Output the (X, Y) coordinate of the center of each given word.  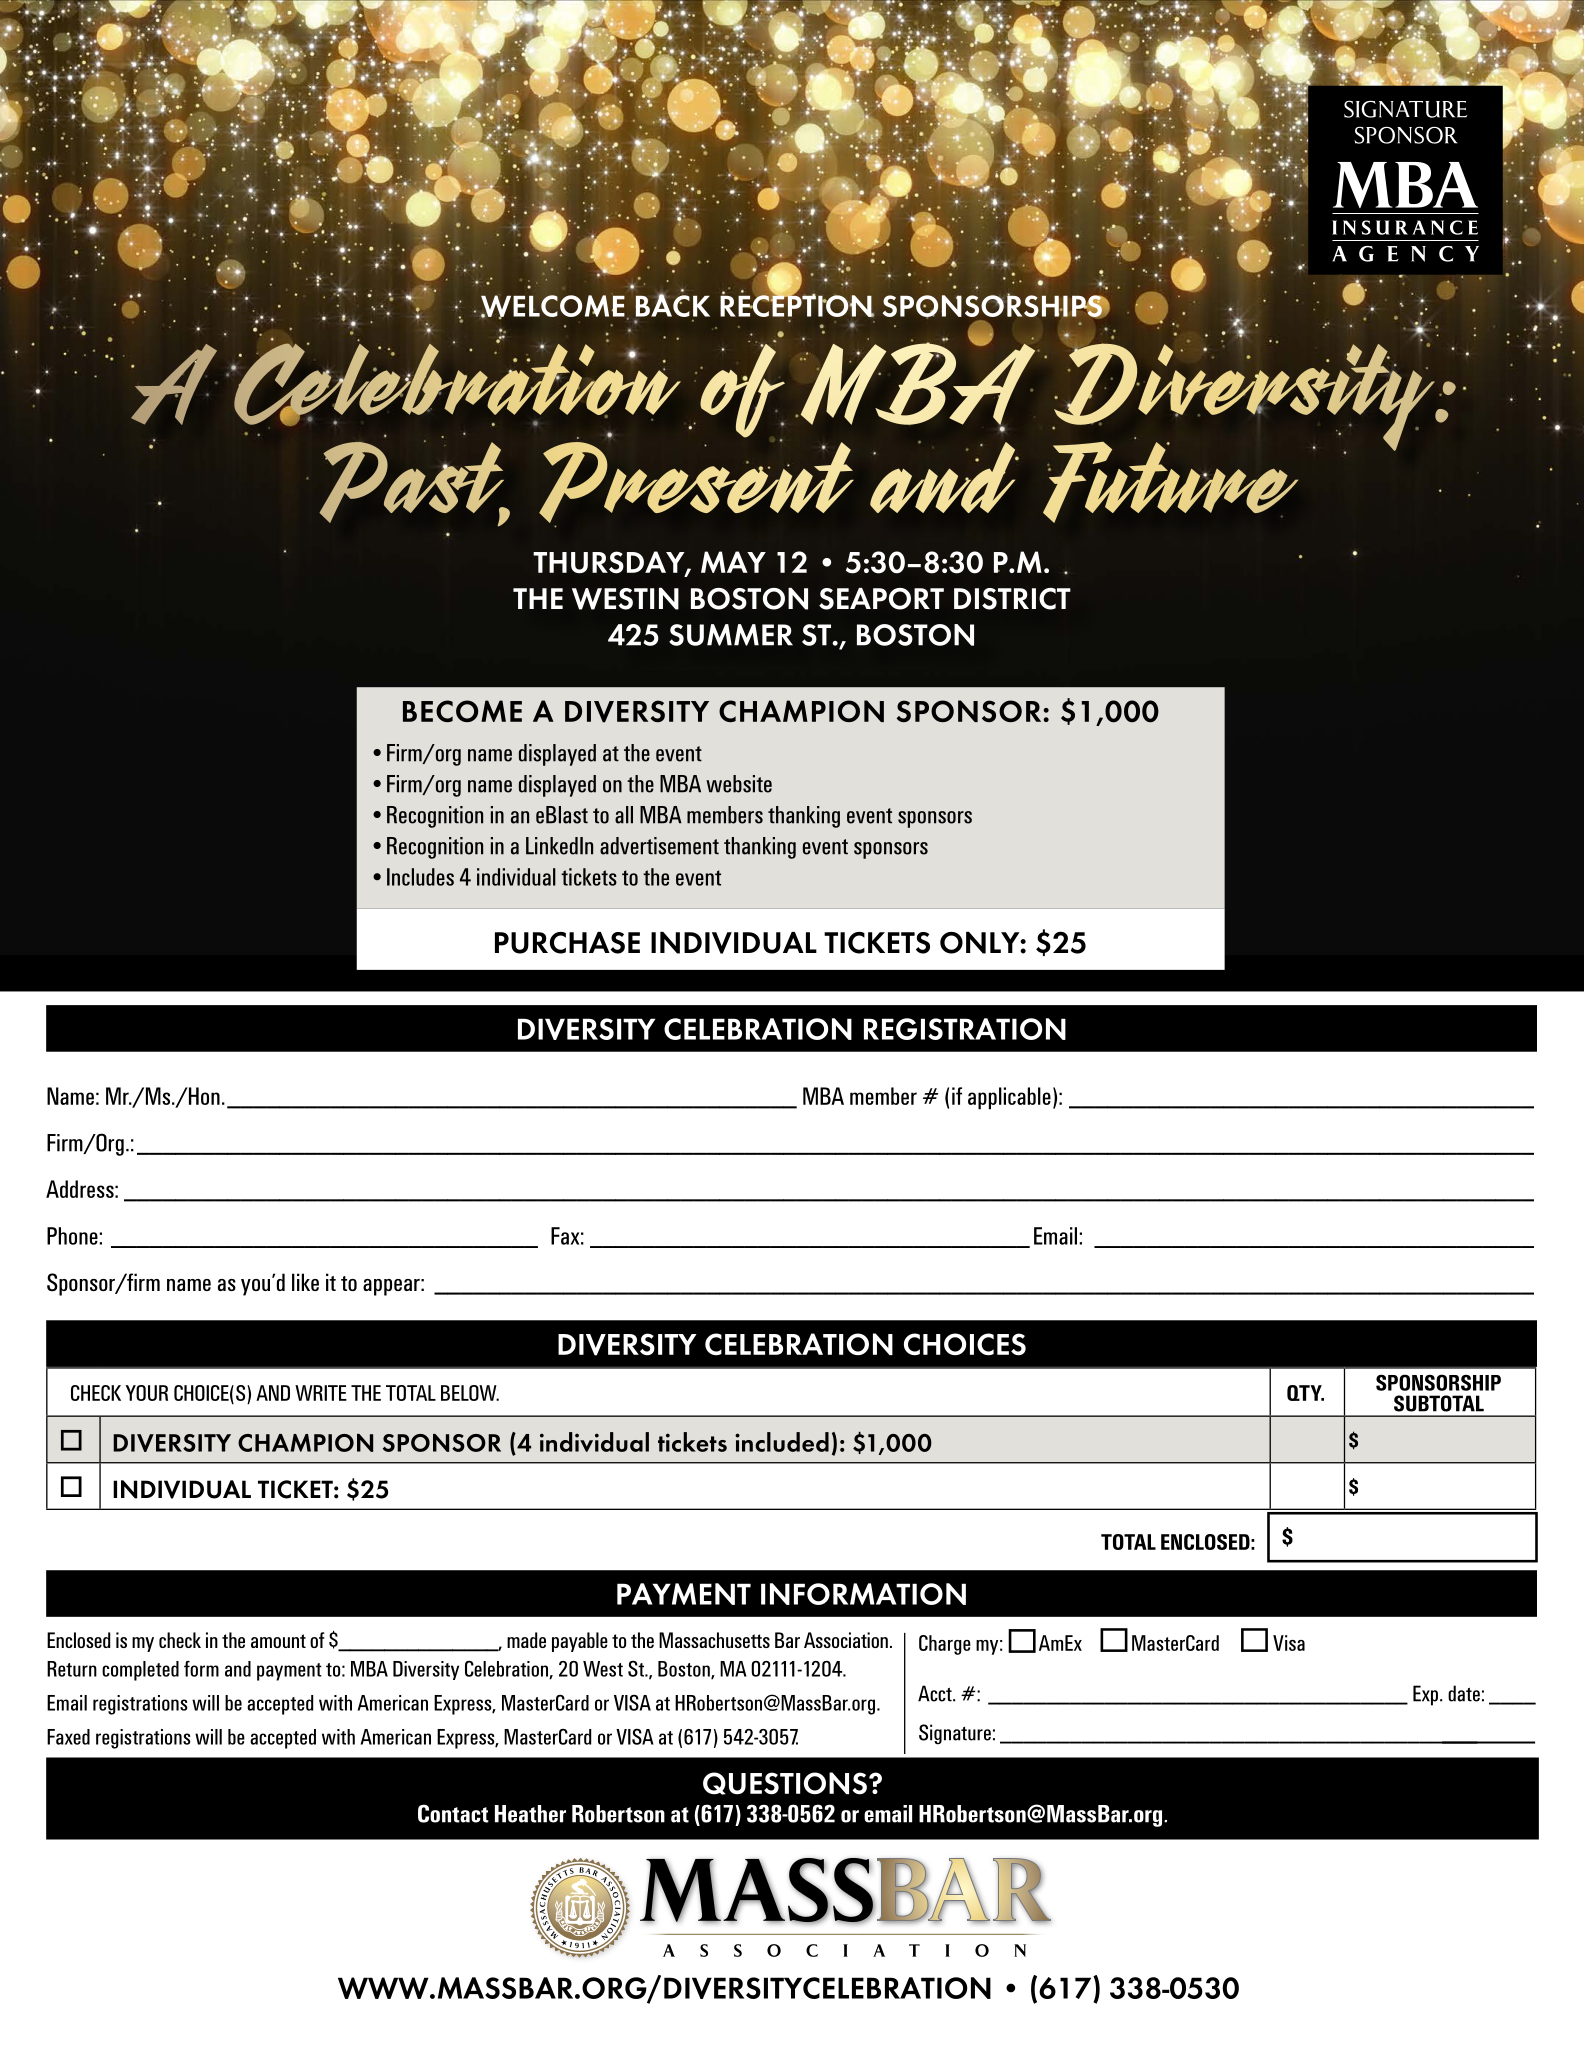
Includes (420, 877)
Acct (936, 1693)
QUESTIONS (785, 1783)
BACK (672, 305)
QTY (1305, 1393)
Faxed (68, 1737)
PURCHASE (567, 943)
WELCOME (553, 306)
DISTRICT (1012, 599)
